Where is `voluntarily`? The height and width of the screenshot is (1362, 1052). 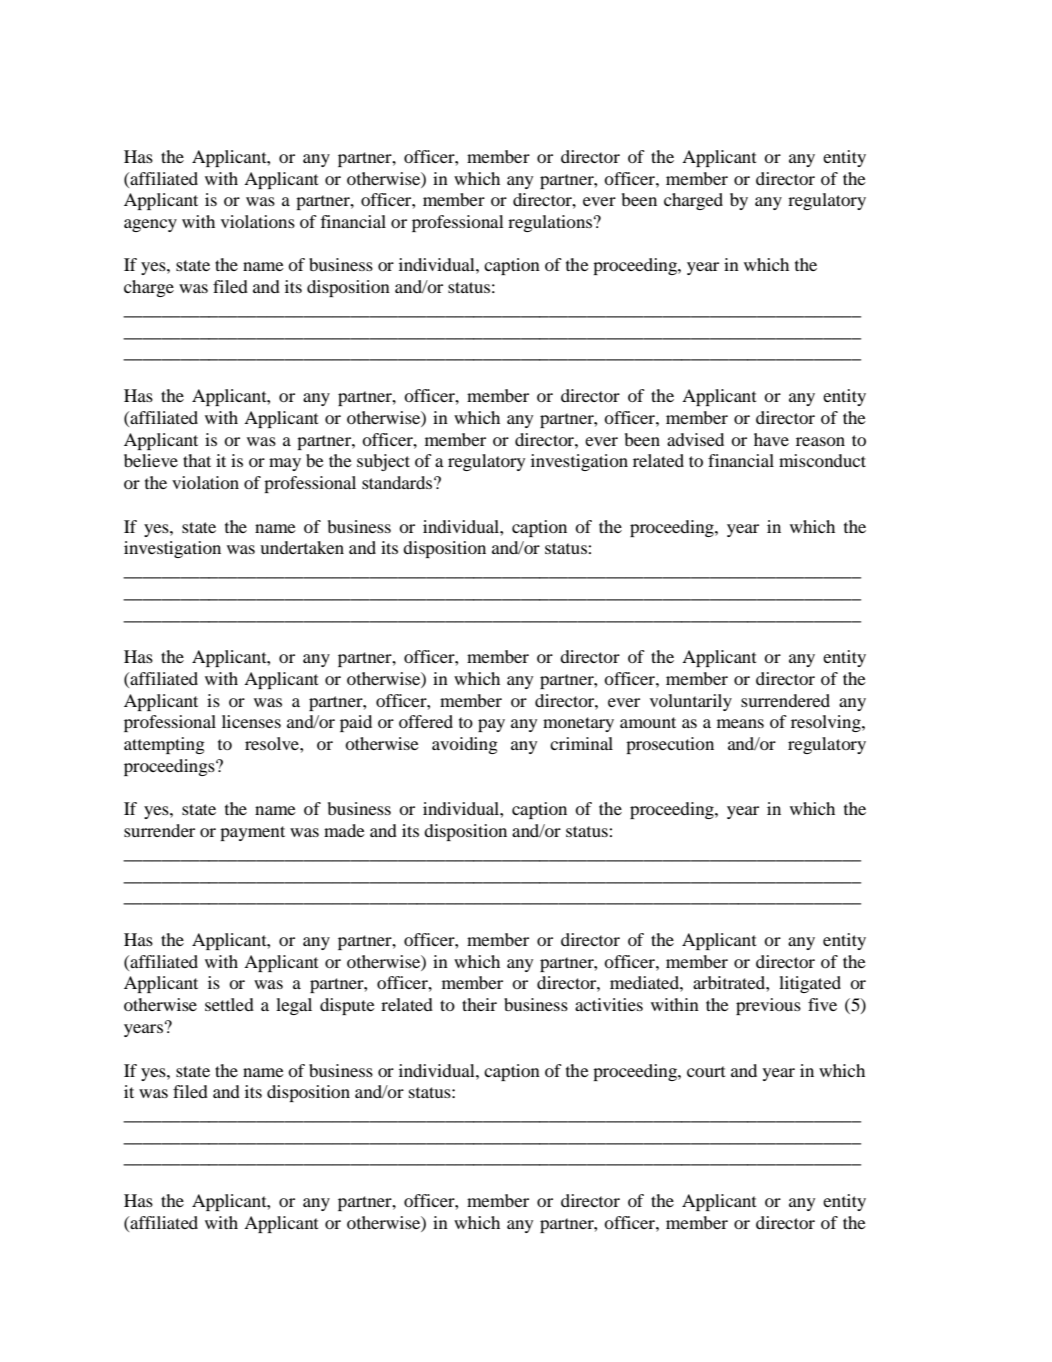
voluntarily is located at coordinates (691, 702).
